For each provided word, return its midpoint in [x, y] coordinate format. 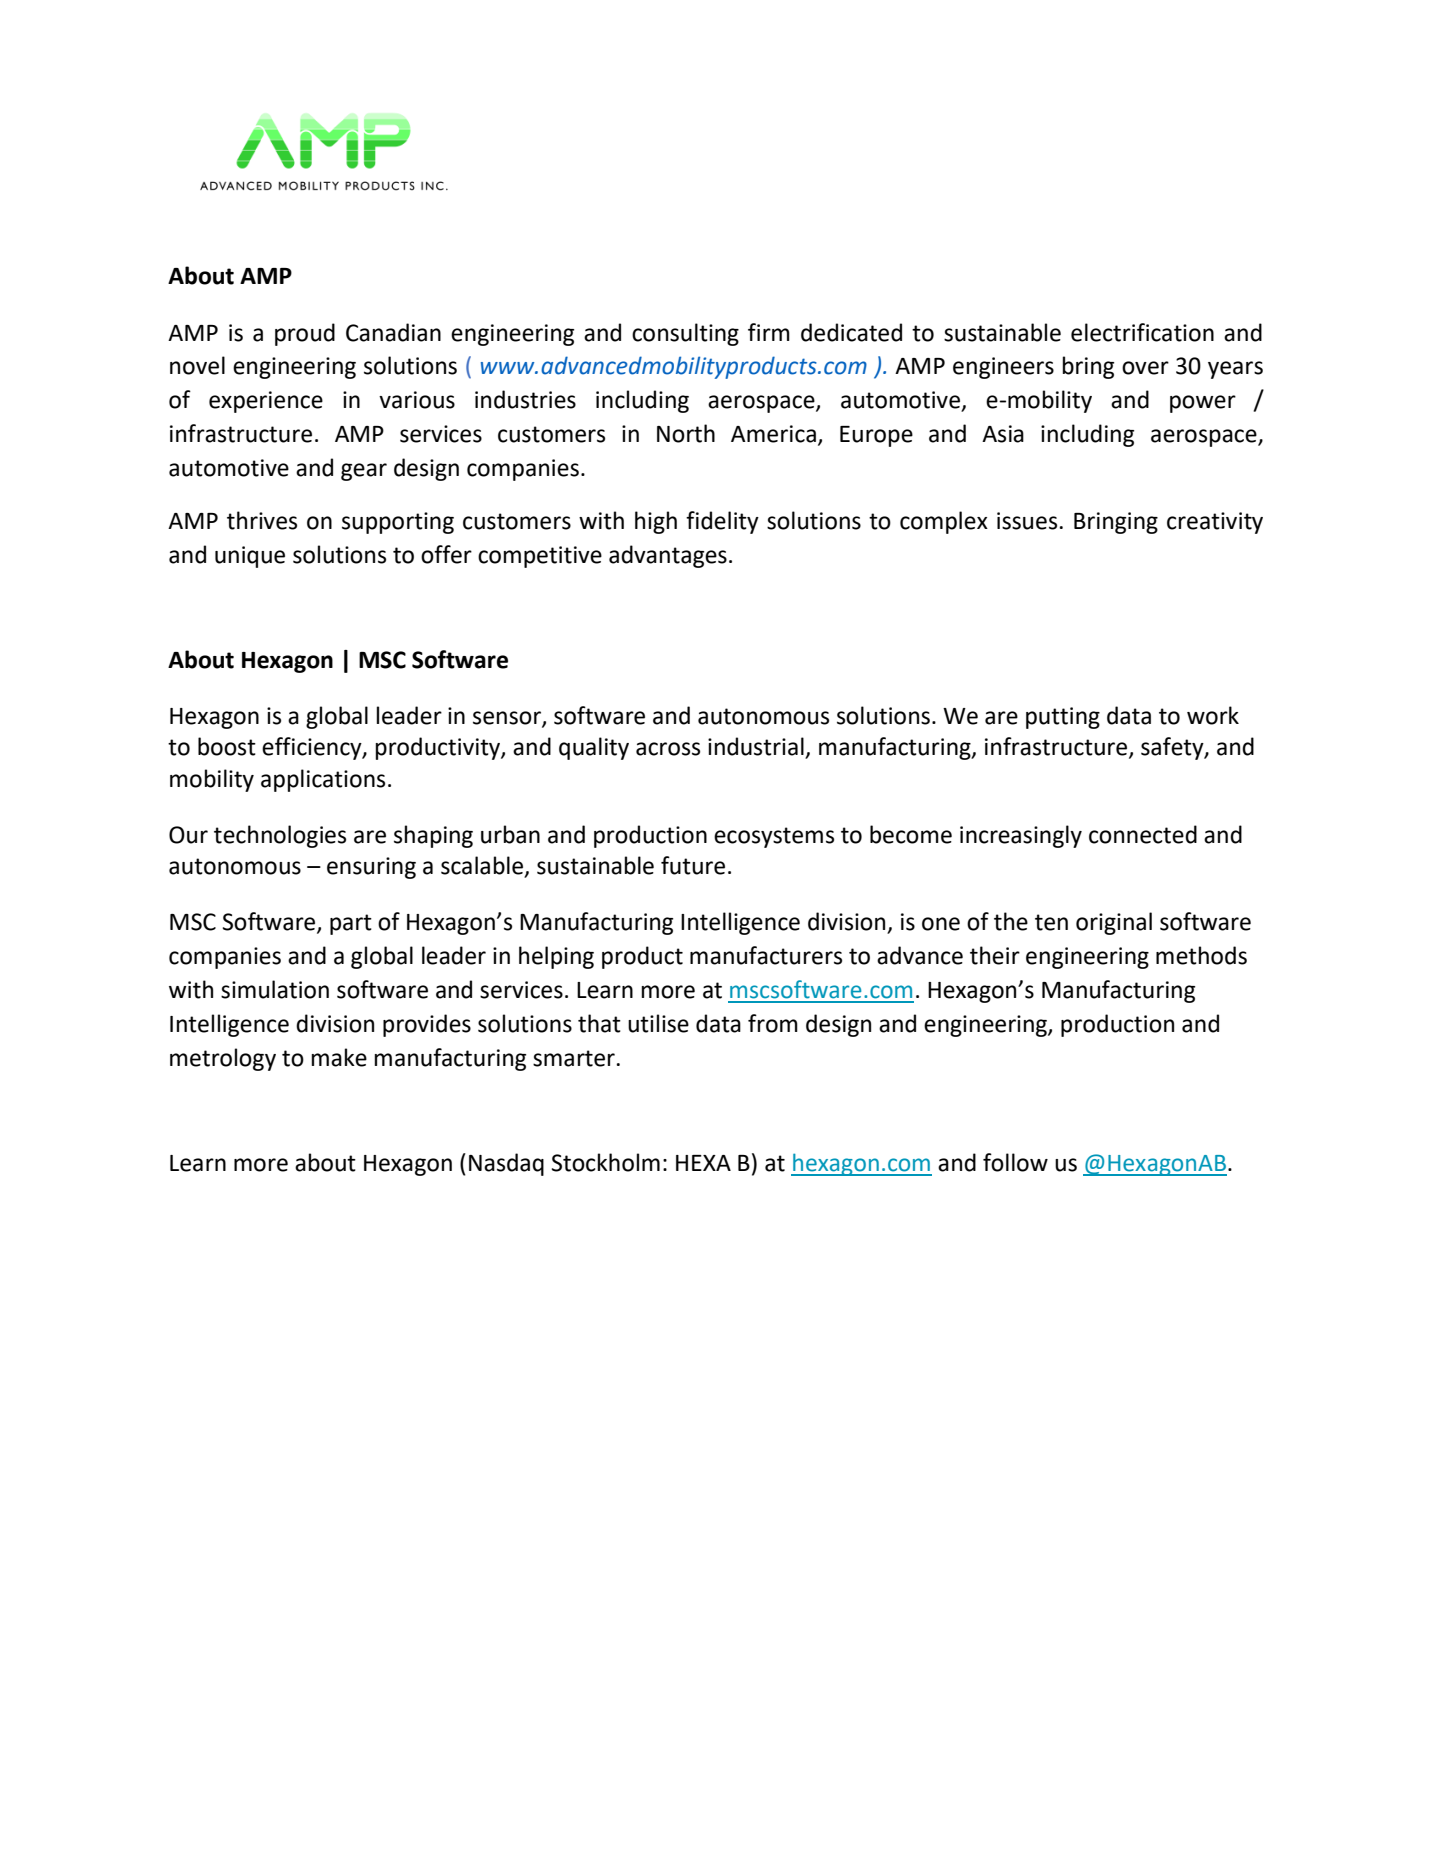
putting [1063, 718]
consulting [685, 334]
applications [323, 780]
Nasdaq [506, 1164]
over [1145, 368]
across [668, 749]
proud [305, 334]
